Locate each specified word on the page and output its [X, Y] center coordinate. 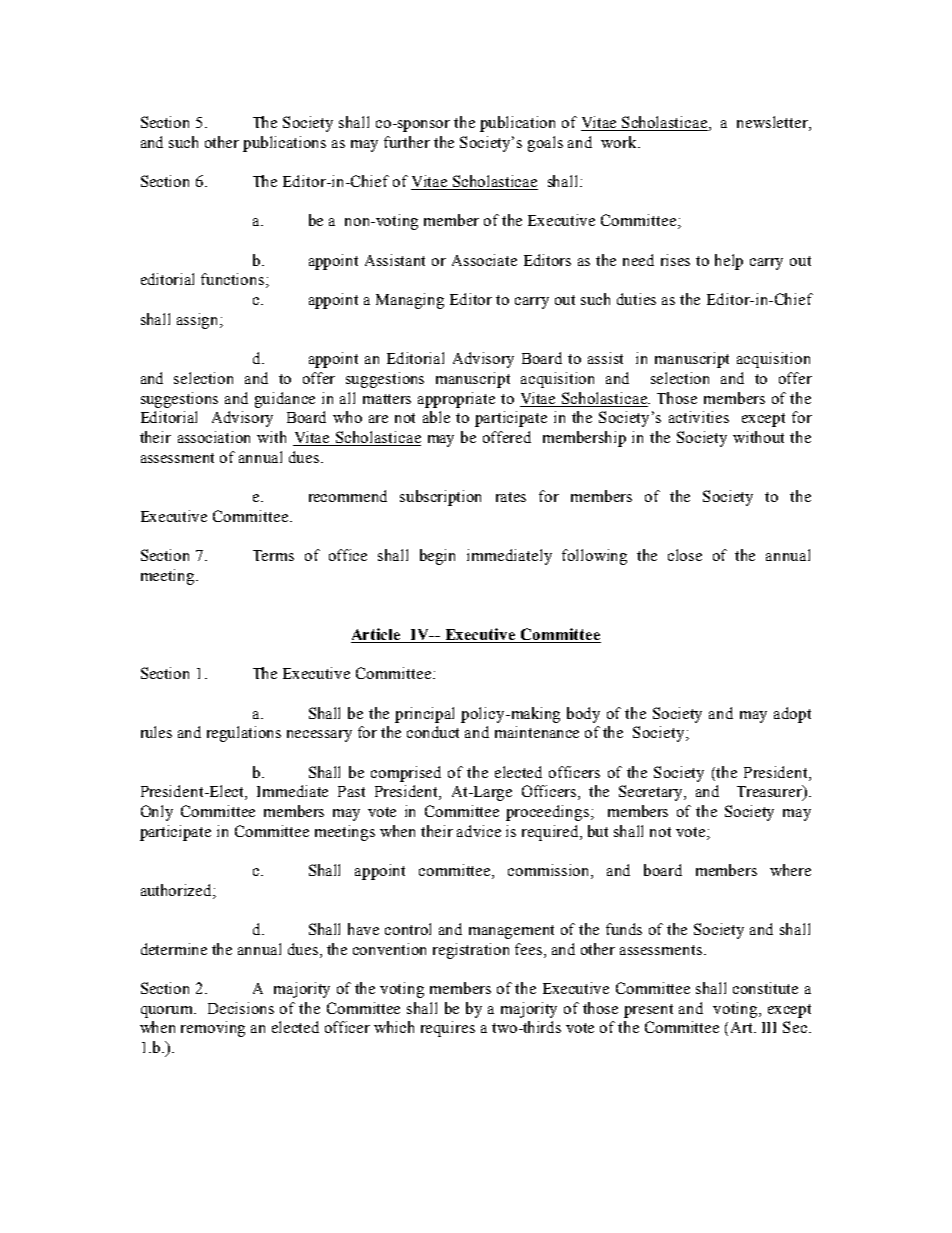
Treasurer [770, 792]
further [407, 142]
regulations [244, 734]
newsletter [773, 122]
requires [448, 1029]
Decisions [241, 1008]
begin [437, 557]
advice [479, 831]
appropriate [456, 400]
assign [199, 321]
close [685, 555]
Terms [273, 555]
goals [545, 144]
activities [699, 417]
